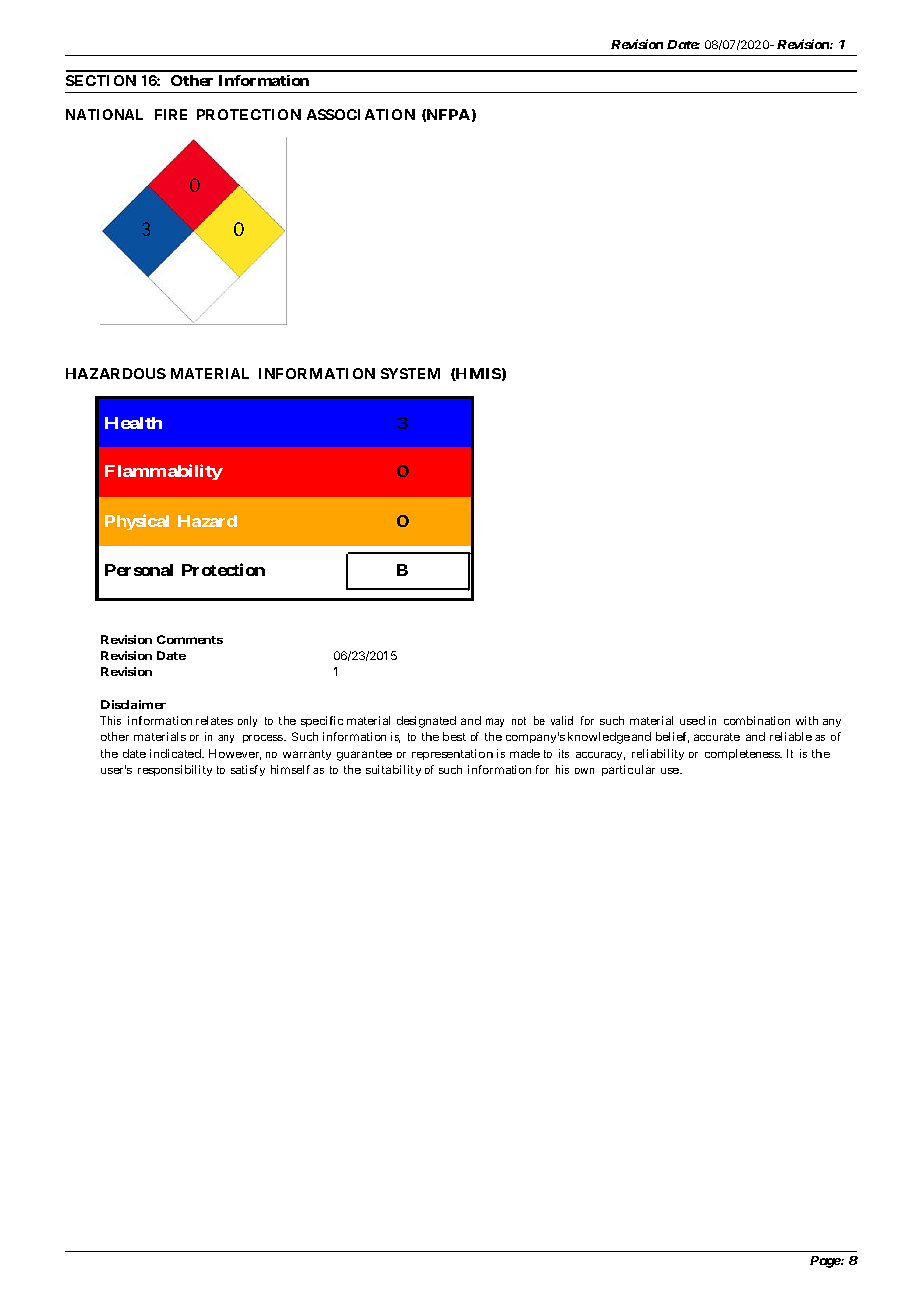 The image size is (924, 1307). Describe the element at coordinates (164, 472) in the screenshot. I see `Flammability` at that location.
